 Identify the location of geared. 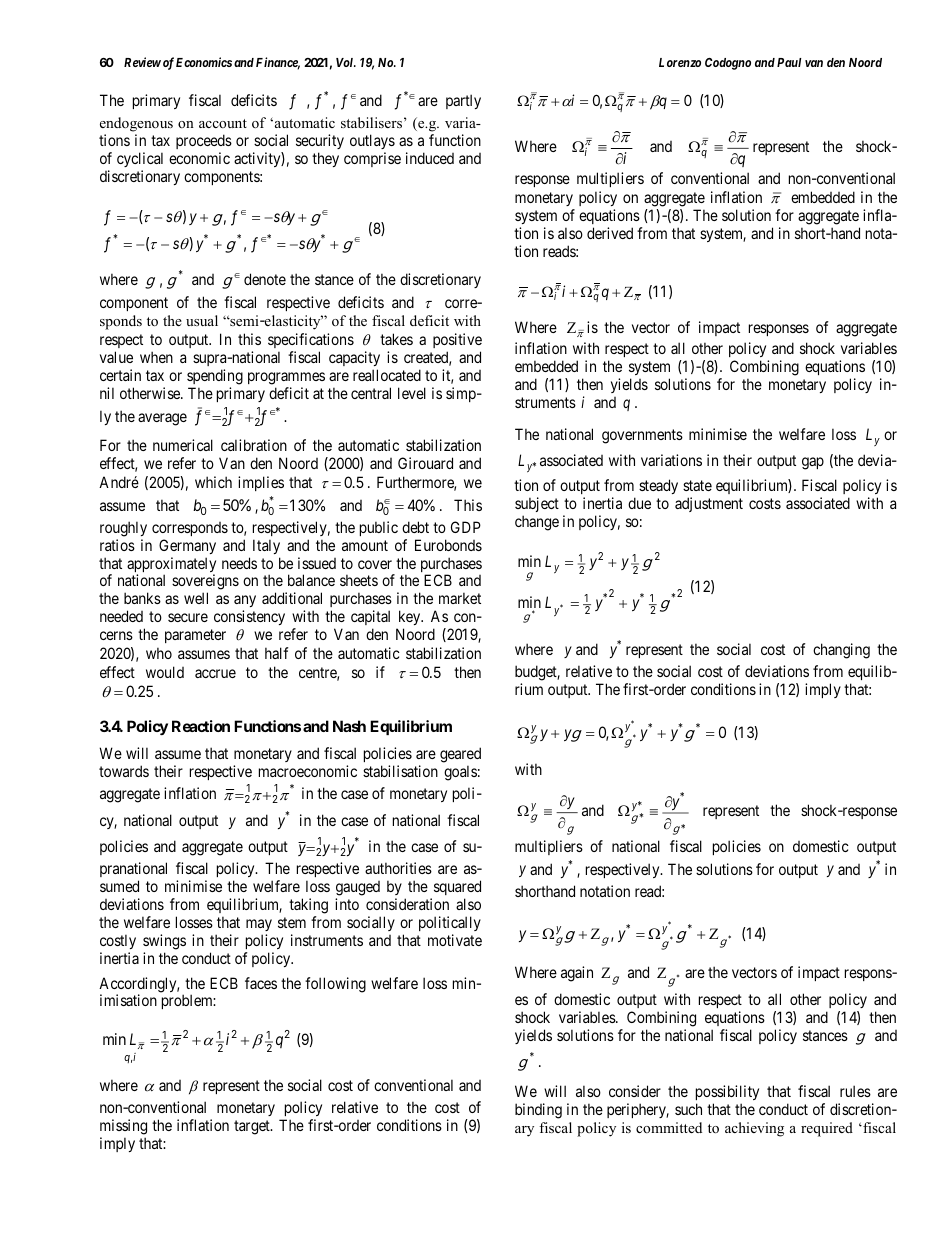
(460, 756).
